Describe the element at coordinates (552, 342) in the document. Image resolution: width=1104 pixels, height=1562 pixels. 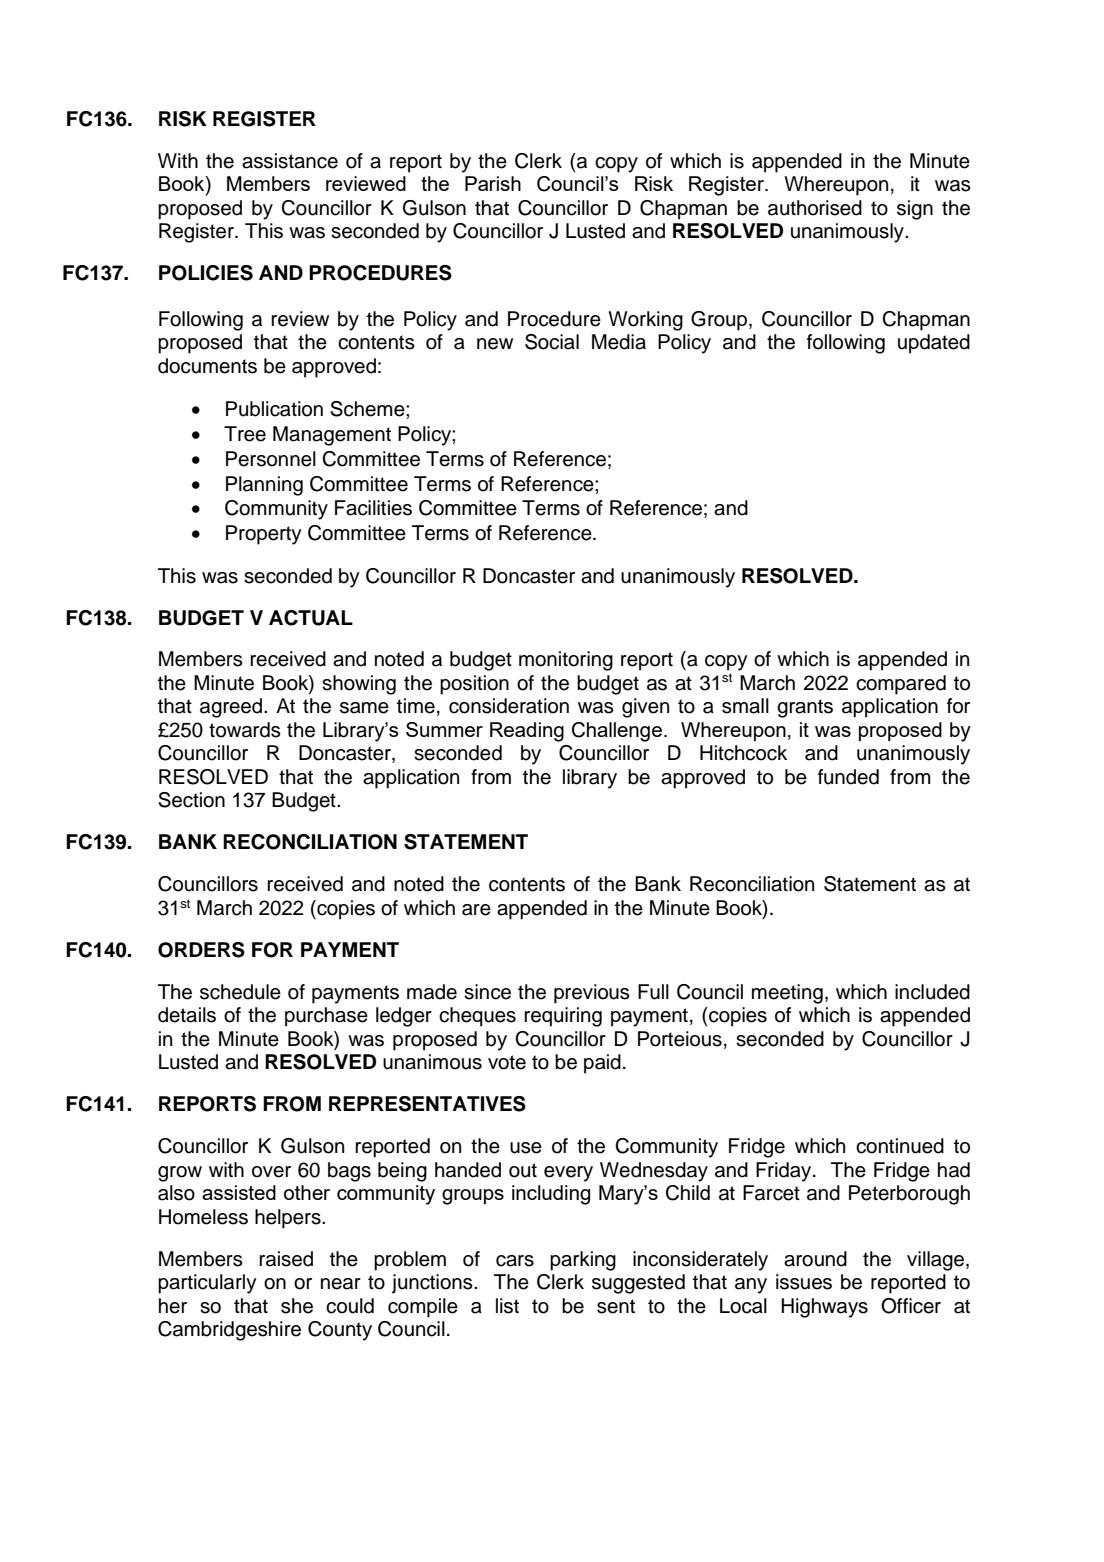
I see `Social` at that location.
